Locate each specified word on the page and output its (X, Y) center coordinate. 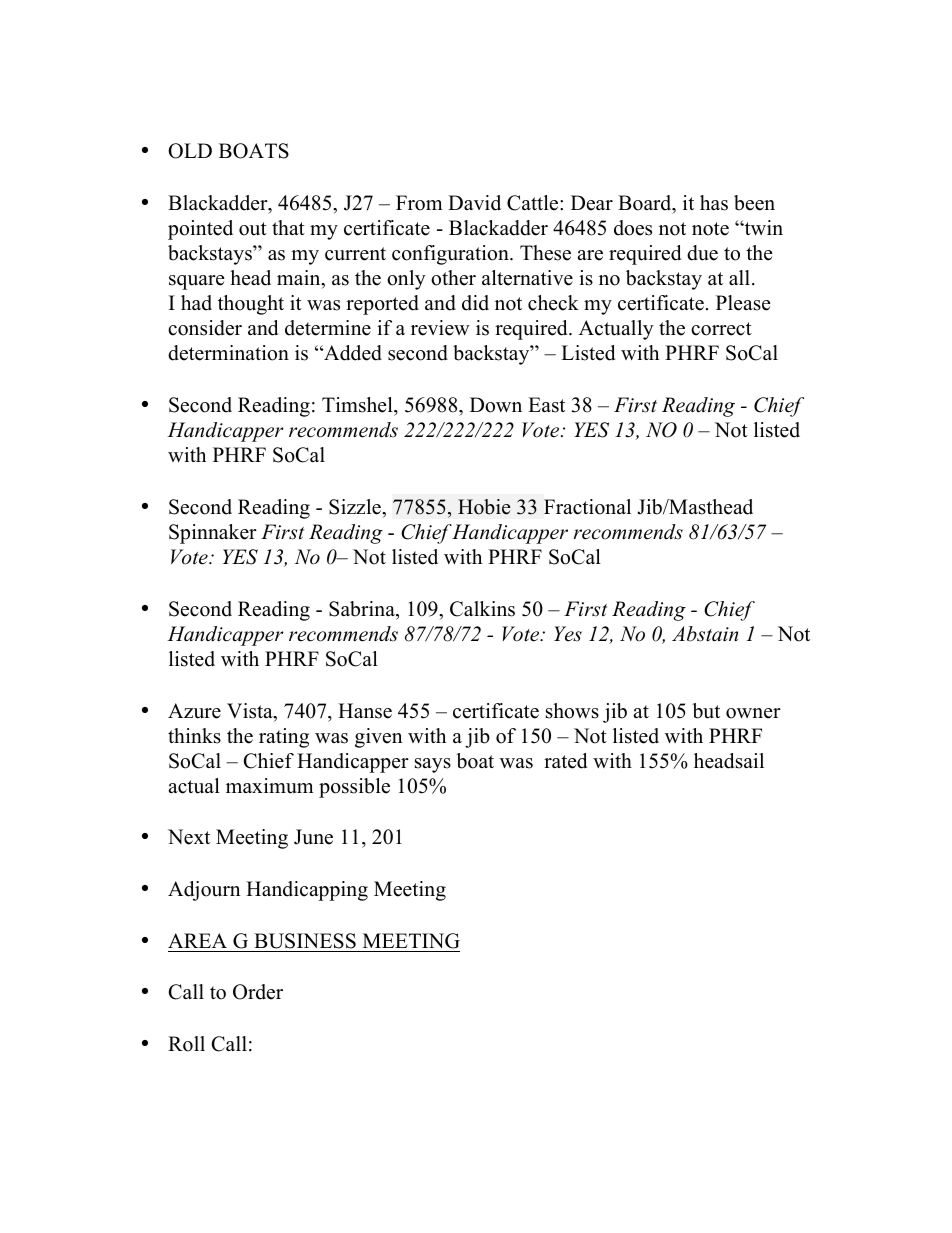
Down (496, 405)
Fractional (587, 507)
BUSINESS (305, 941)
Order (258, 992)
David (474, 203)
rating (284, 738)
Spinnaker (213, 534)
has (714, 203)
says (433, 765)
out (253, 229)
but (706, 711)
